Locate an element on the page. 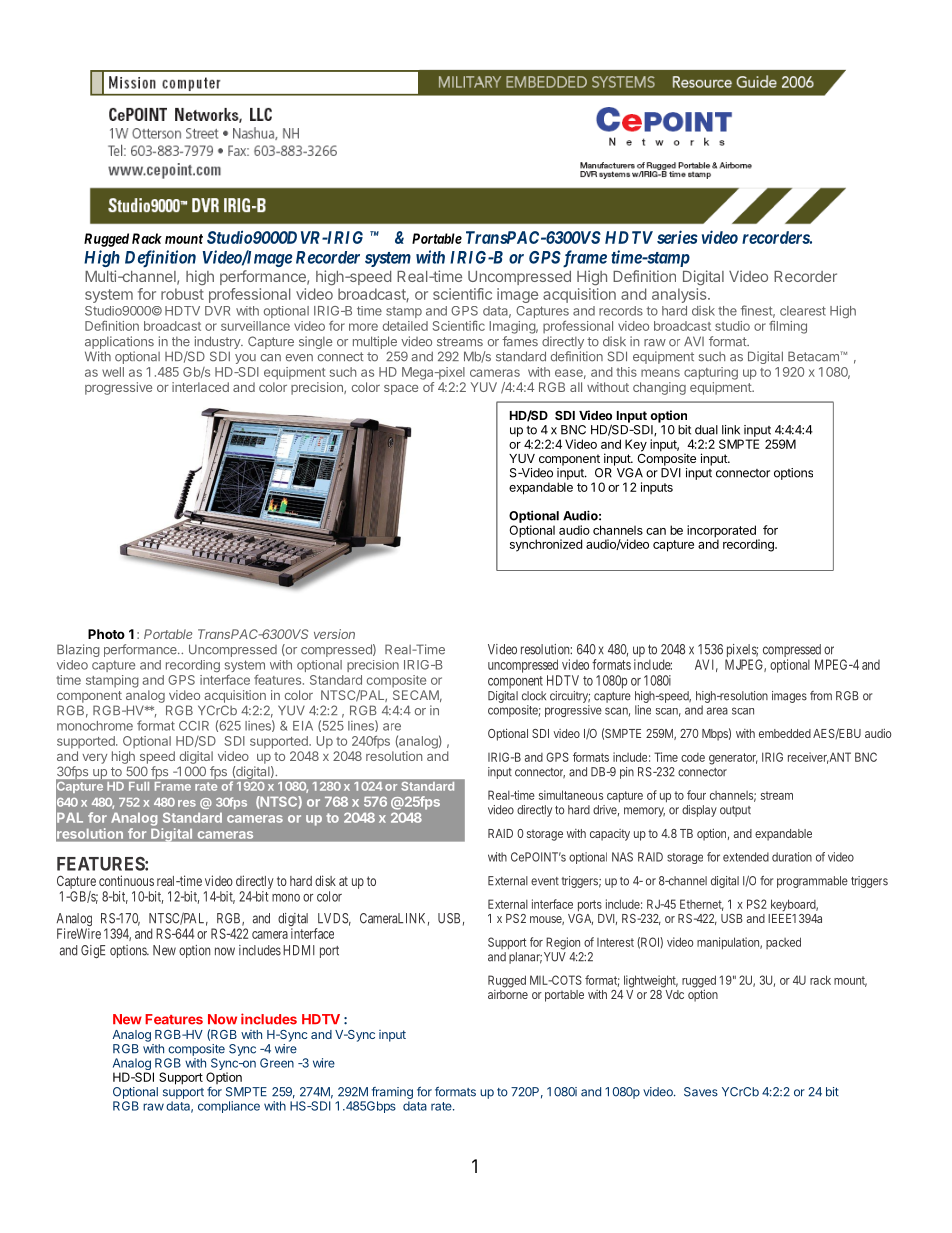 The image size is (952, 1233). very is located at coordinates (94, 759).
